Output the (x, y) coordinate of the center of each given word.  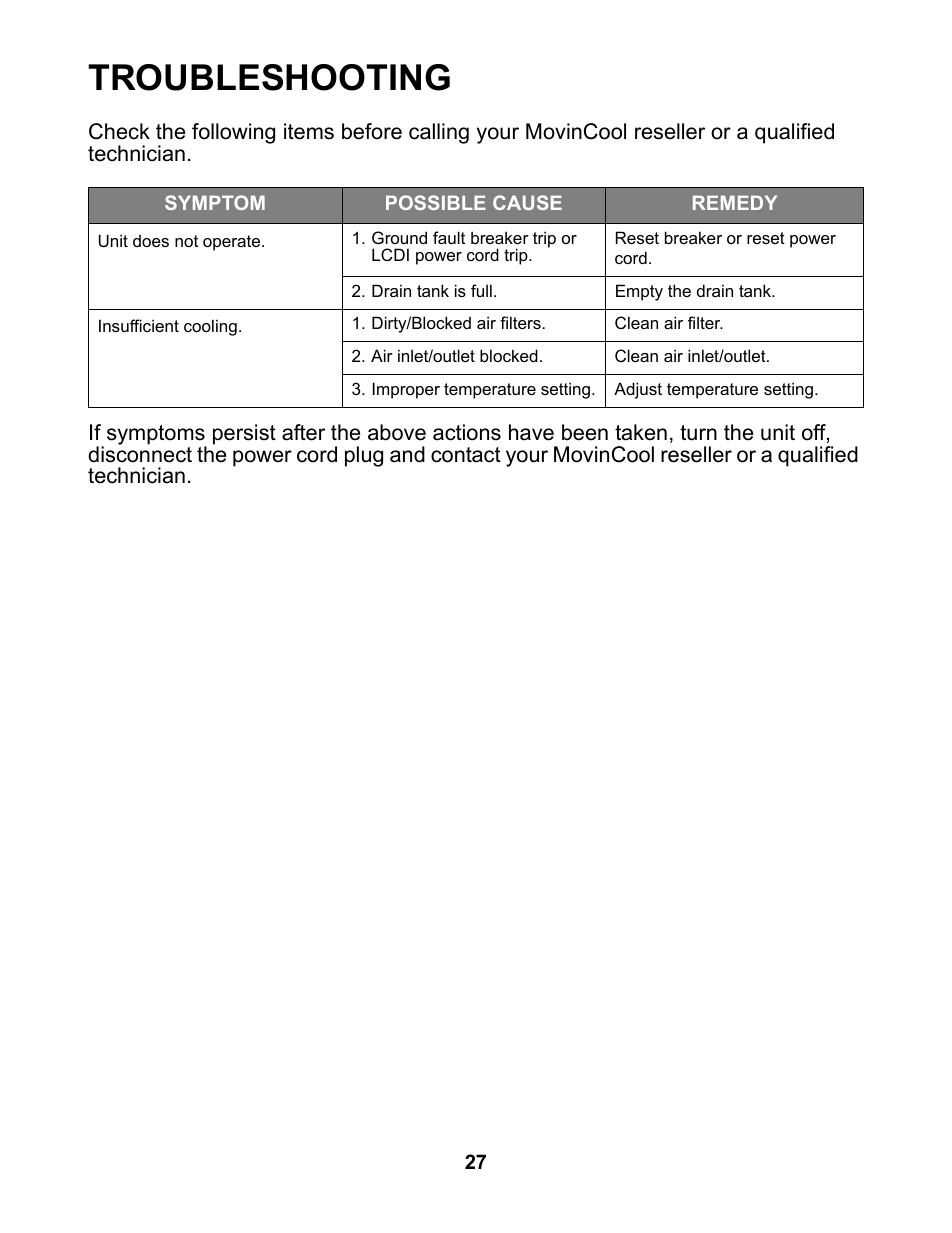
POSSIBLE (436, 202)
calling (439, 133)
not (186, 241)
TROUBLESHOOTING (269, 77)
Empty (639, 292)
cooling (210, 327)
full (481, 290)
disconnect (140, 453)
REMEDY (735, 202)
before (372, 131)
